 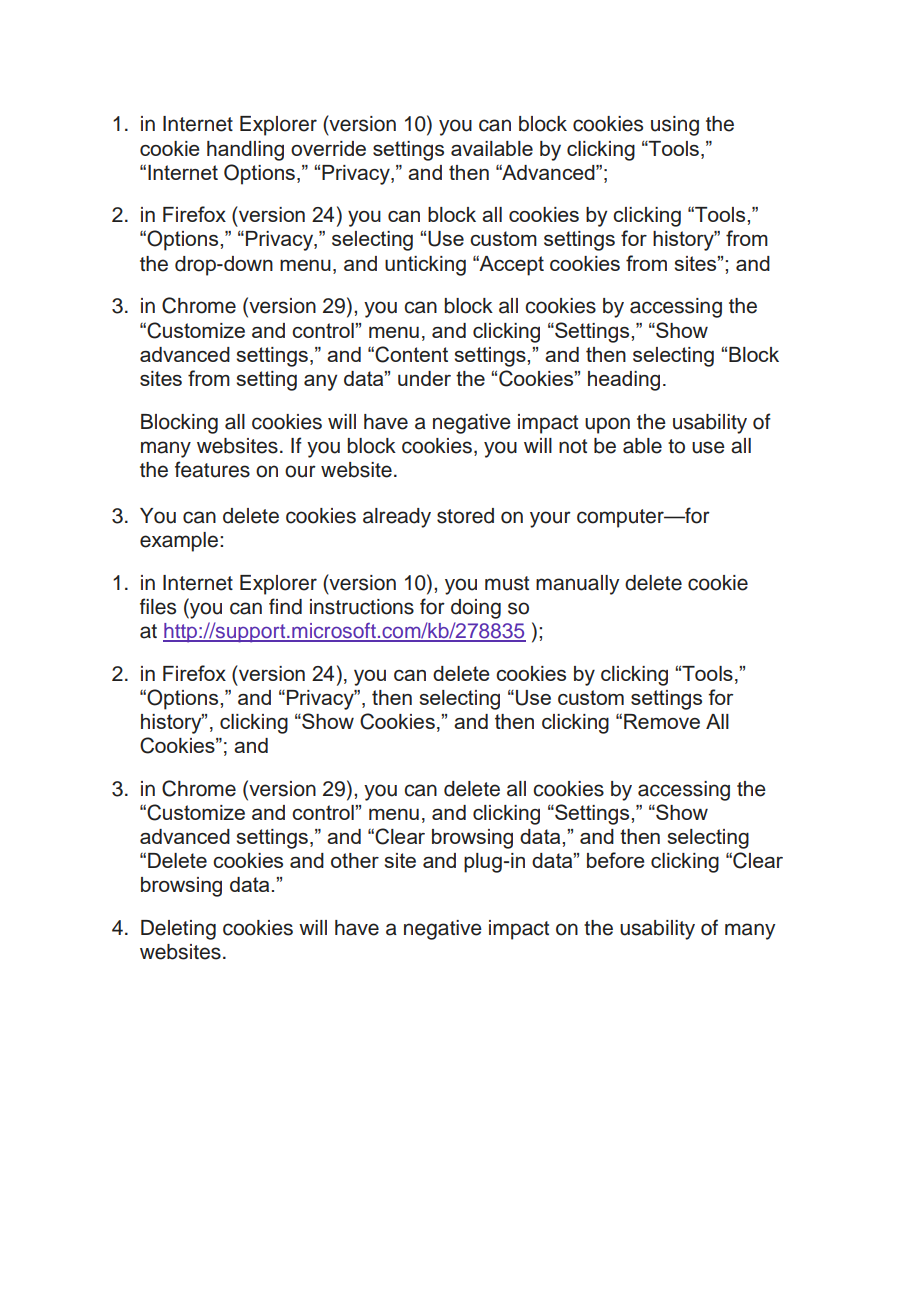 What do you see at coordinates (212, 469) in the page?
I see `features` at bounding box center [212, 469].
